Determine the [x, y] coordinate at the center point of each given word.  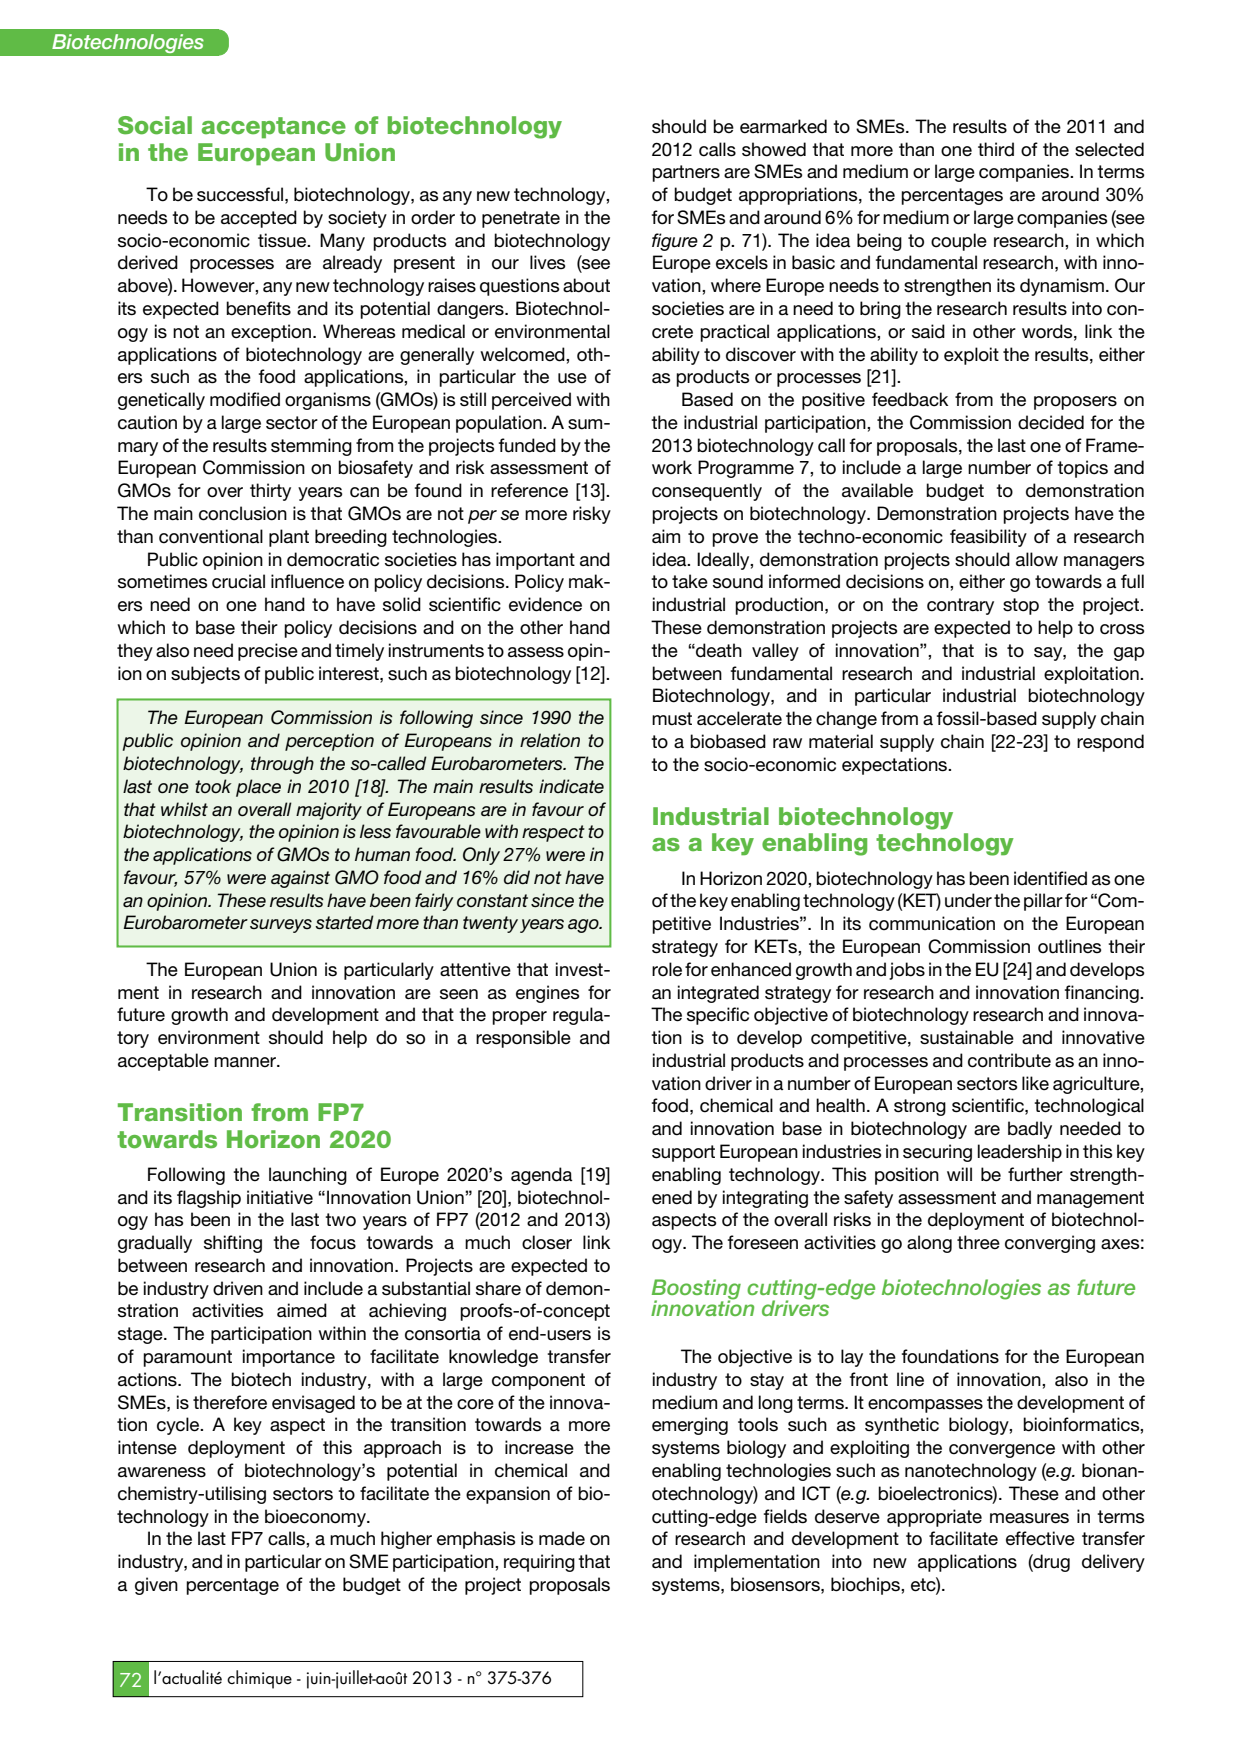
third [996, 149]
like [1035, 1083]
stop [1021, 606]
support [683, 1153]
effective [1040, 1538]
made [562, 1538]
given [156, 1586]
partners [686, 173]
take [690, 581]
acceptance [274, 128]
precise [268, 652]
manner [246, 1062]
